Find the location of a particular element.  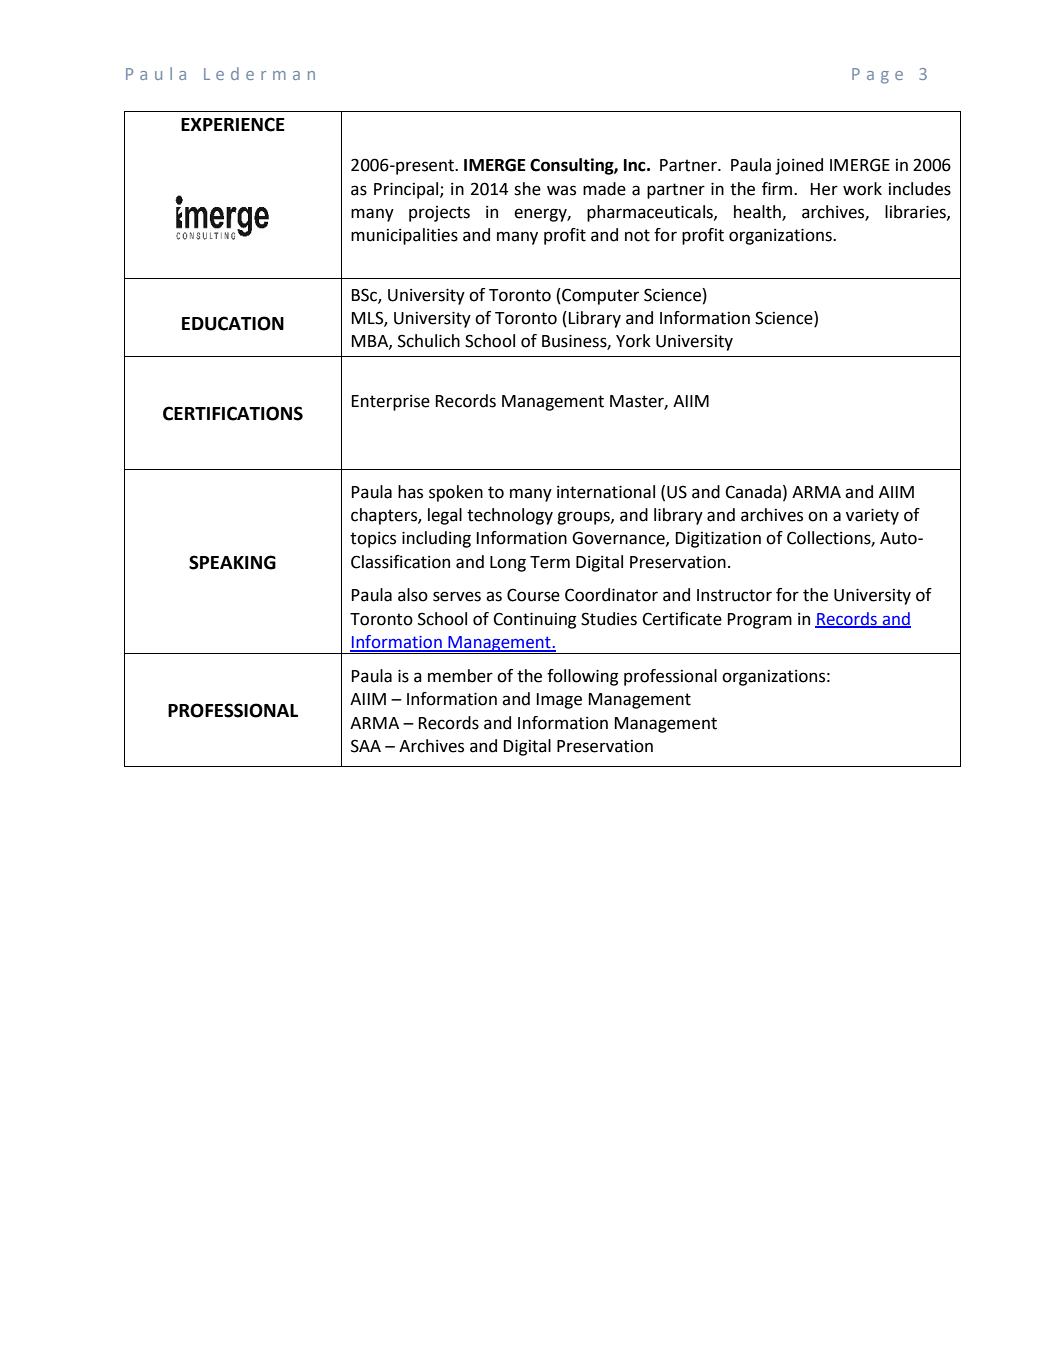

made is located at coordinates (604, 189).
